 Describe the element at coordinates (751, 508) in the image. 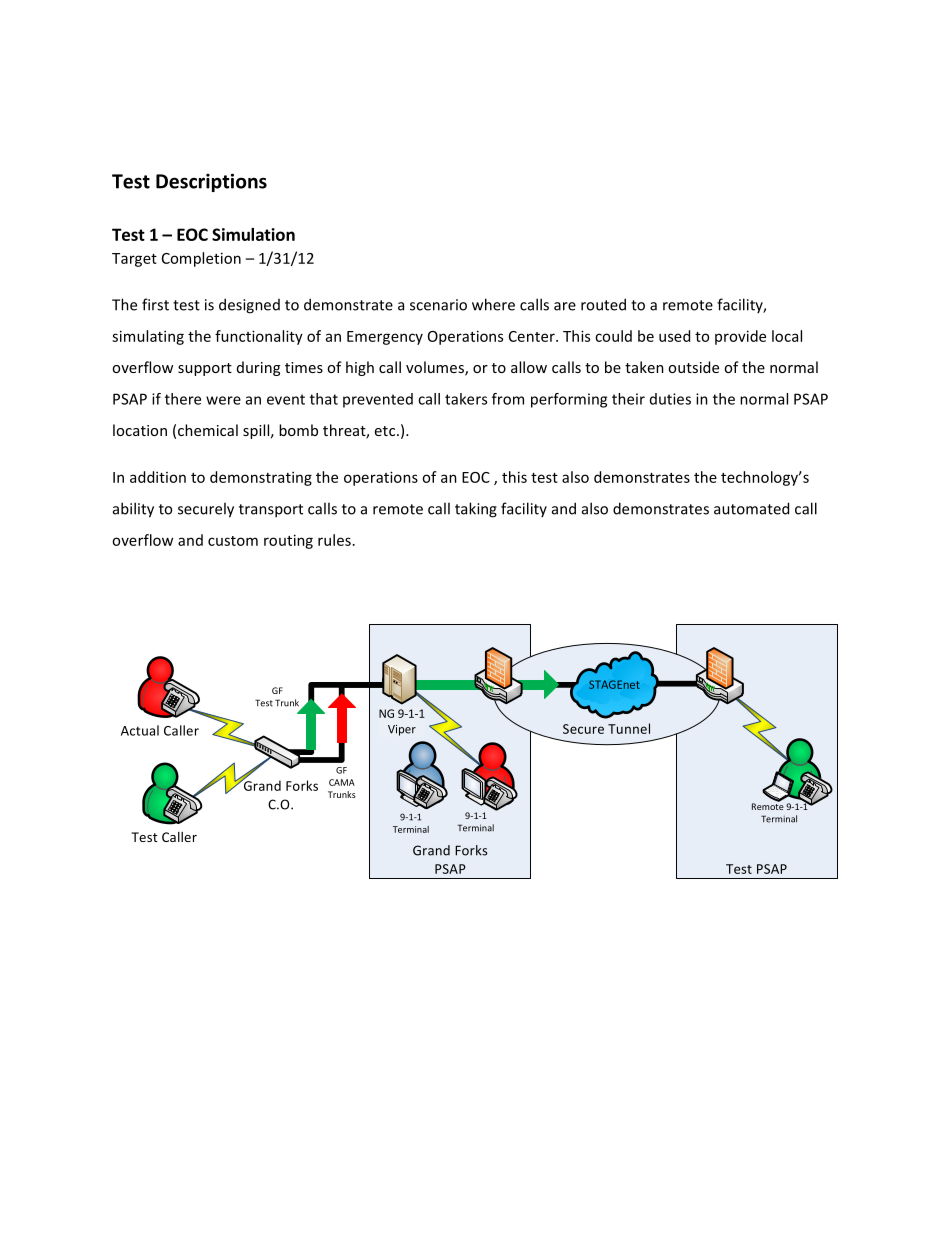

I see `automated` at that location.
